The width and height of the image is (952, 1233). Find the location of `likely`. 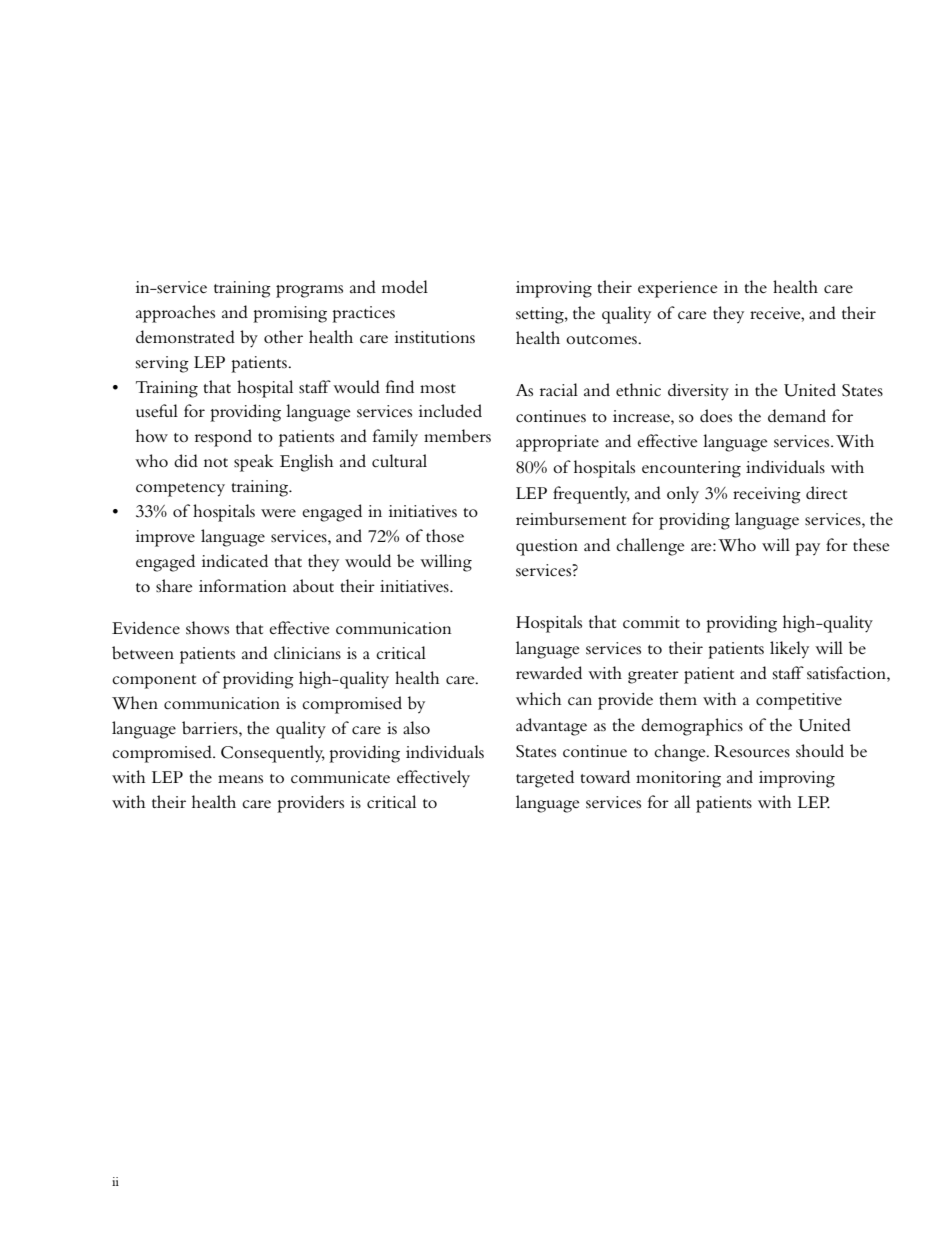

likely is located at coordinates (789, 649).
